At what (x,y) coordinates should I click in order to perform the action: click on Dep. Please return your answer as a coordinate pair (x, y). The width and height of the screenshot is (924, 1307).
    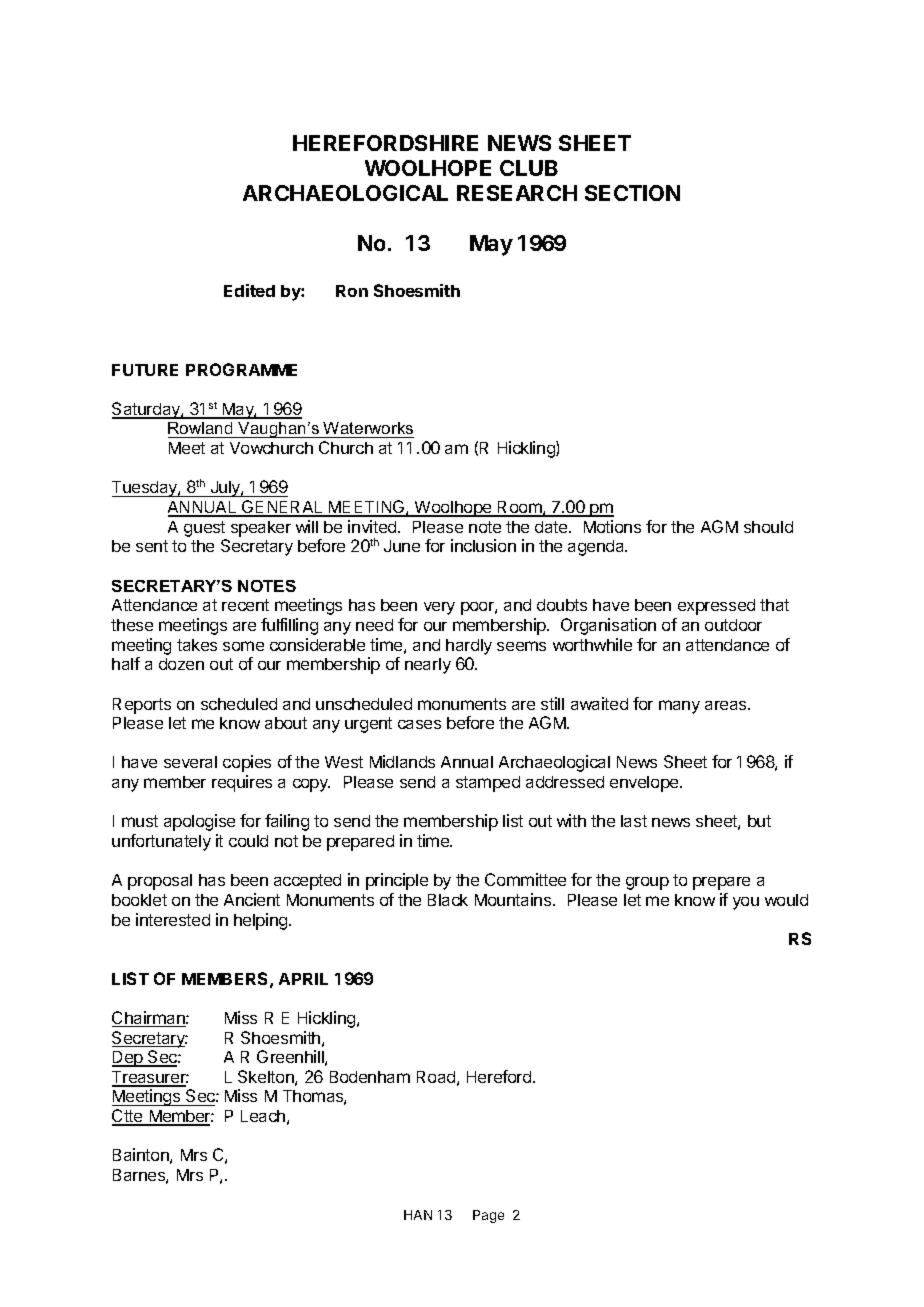
    Looking at the image, I should click on (128, 1059).
